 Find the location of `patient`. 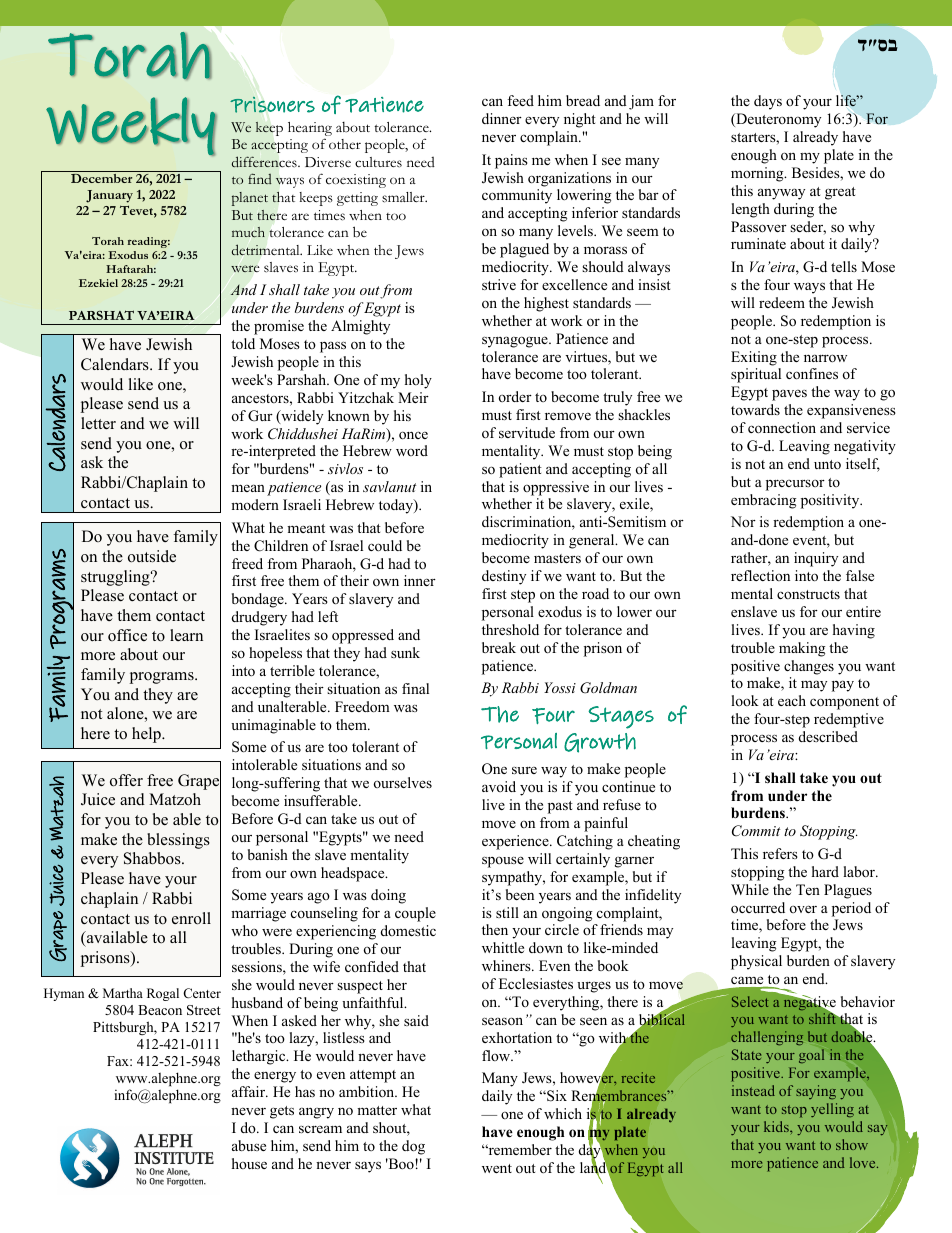

patient is located at coordinates (520, 470).
